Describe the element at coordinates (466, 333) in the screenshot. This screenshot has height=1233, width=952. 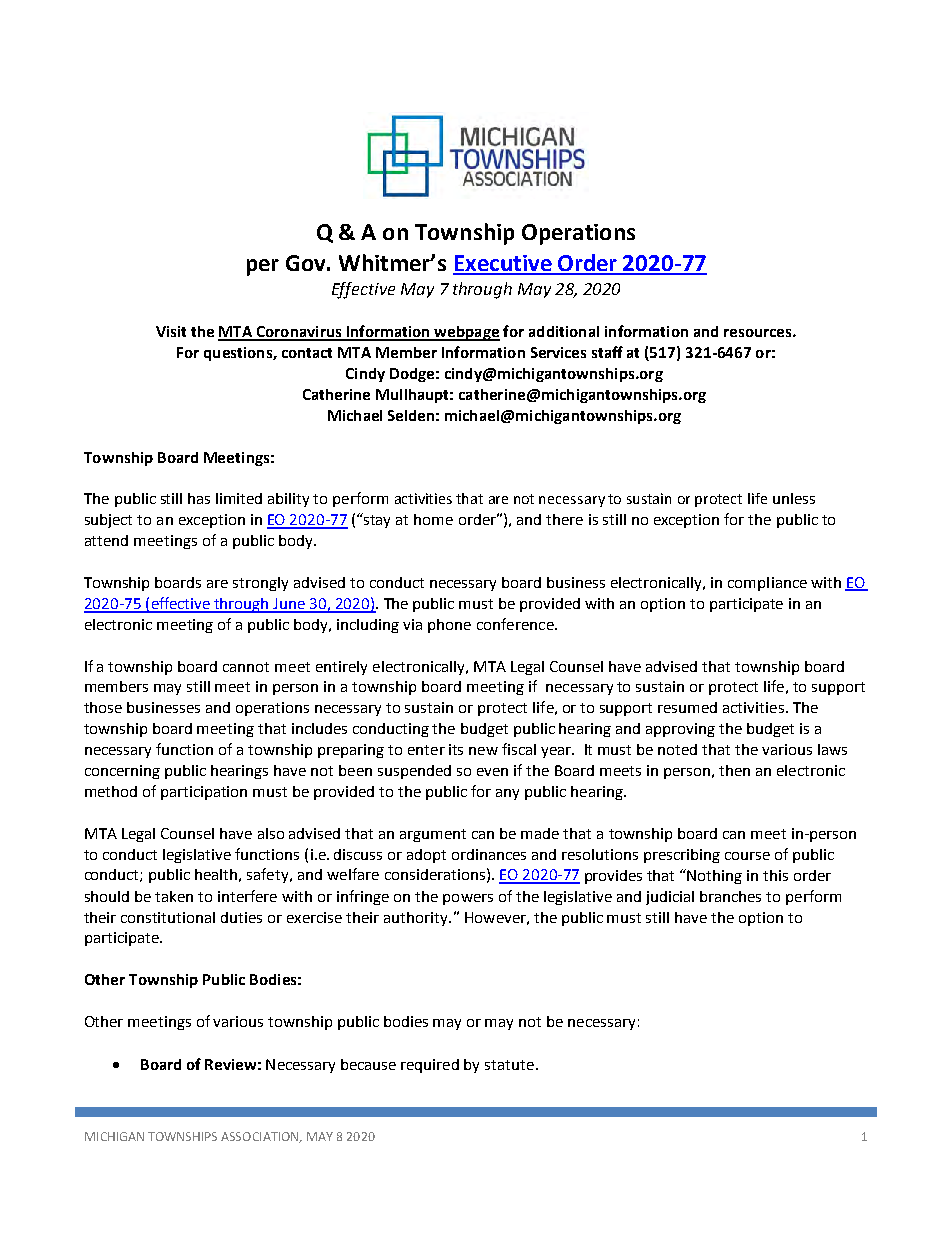
I see `webpage` at that location.
